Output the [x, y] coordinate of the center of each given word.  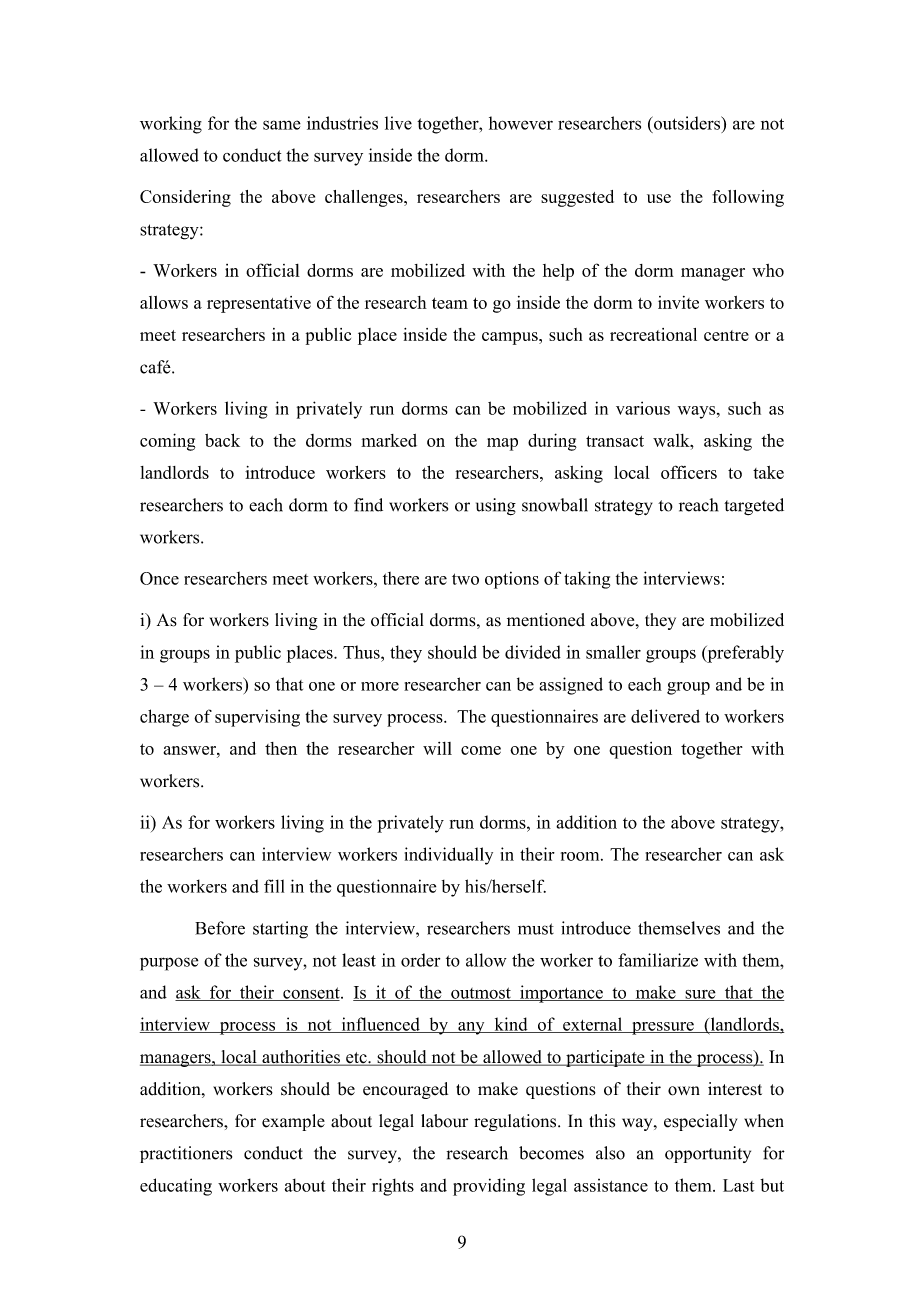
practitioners [186, 1154]
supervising [257, 718]
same [282, 125]
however [521, 123]
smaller [613, 652]
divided [533, 652]
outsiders [687, 123]
